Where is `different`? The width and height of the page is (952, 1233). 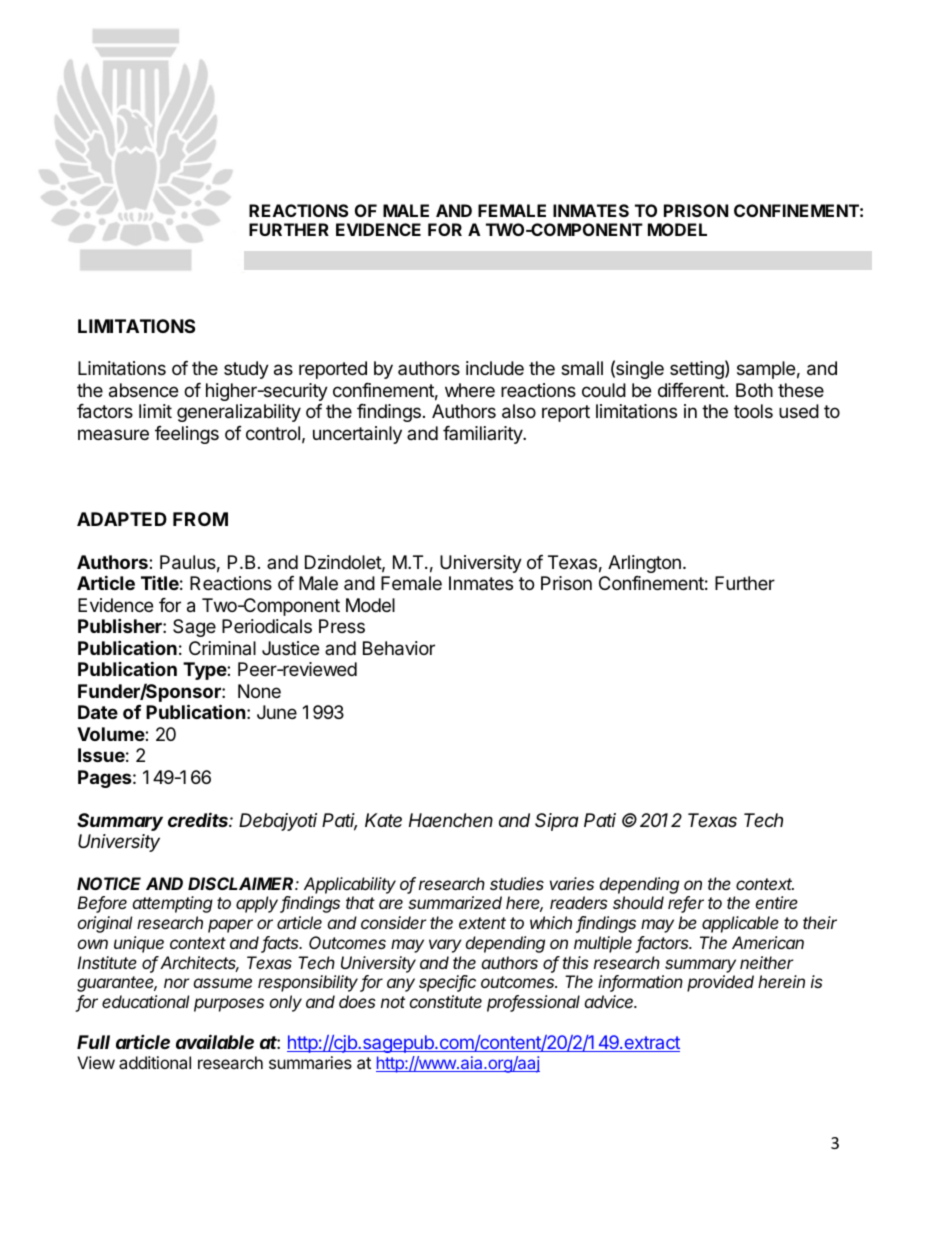
different is located at coordinates (691, 390).
